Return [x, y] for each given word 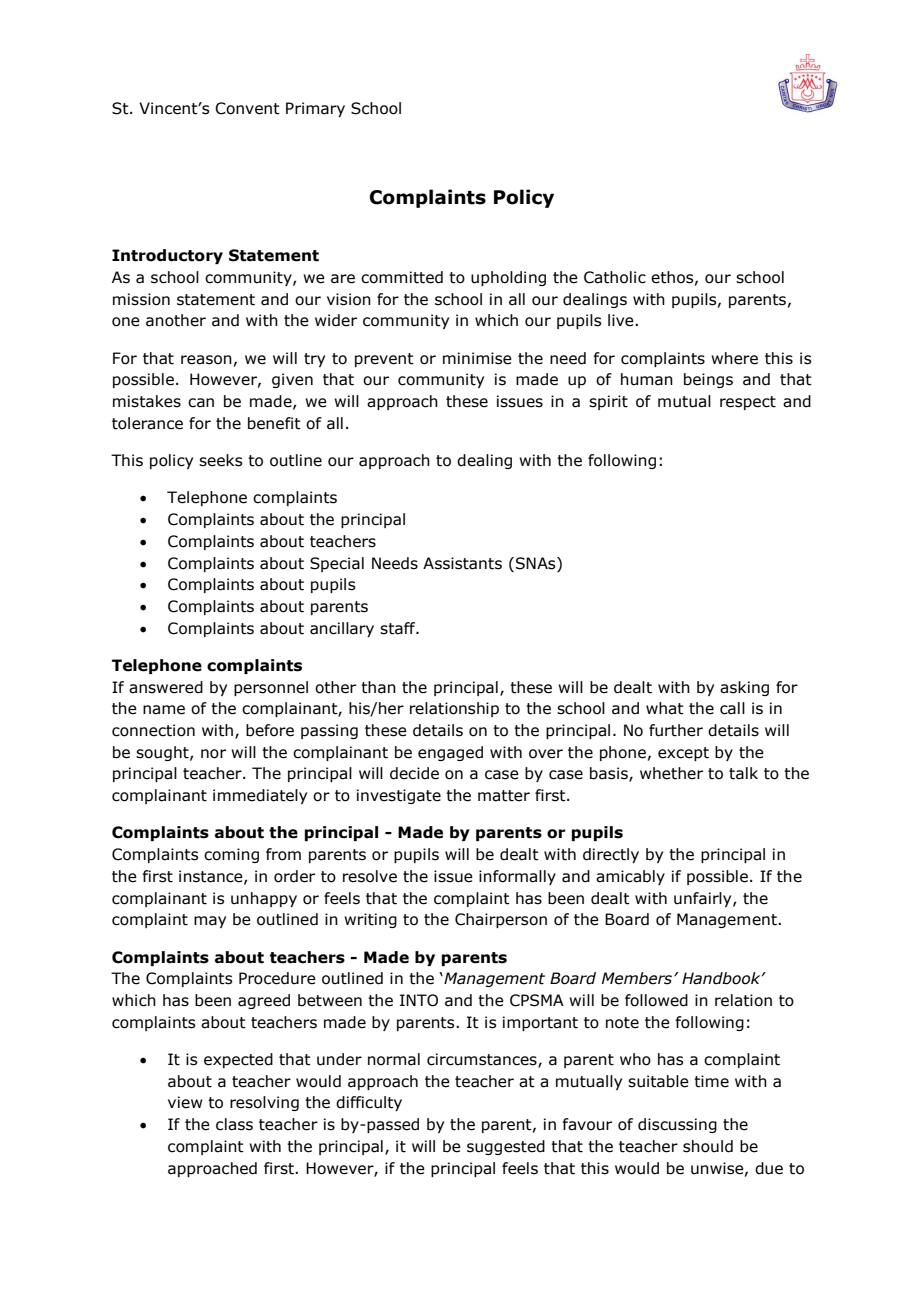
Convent [247, 108]
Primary [315, 109]
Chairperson [501, 920]
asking [744, 688]
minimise [477, 358]
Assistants [462, 563]
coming [231, 855]
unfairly [704, 899]
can [201, 403]
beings [708, 380]
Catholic [615, 277]
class [234, 1124]
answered [166, 687]
